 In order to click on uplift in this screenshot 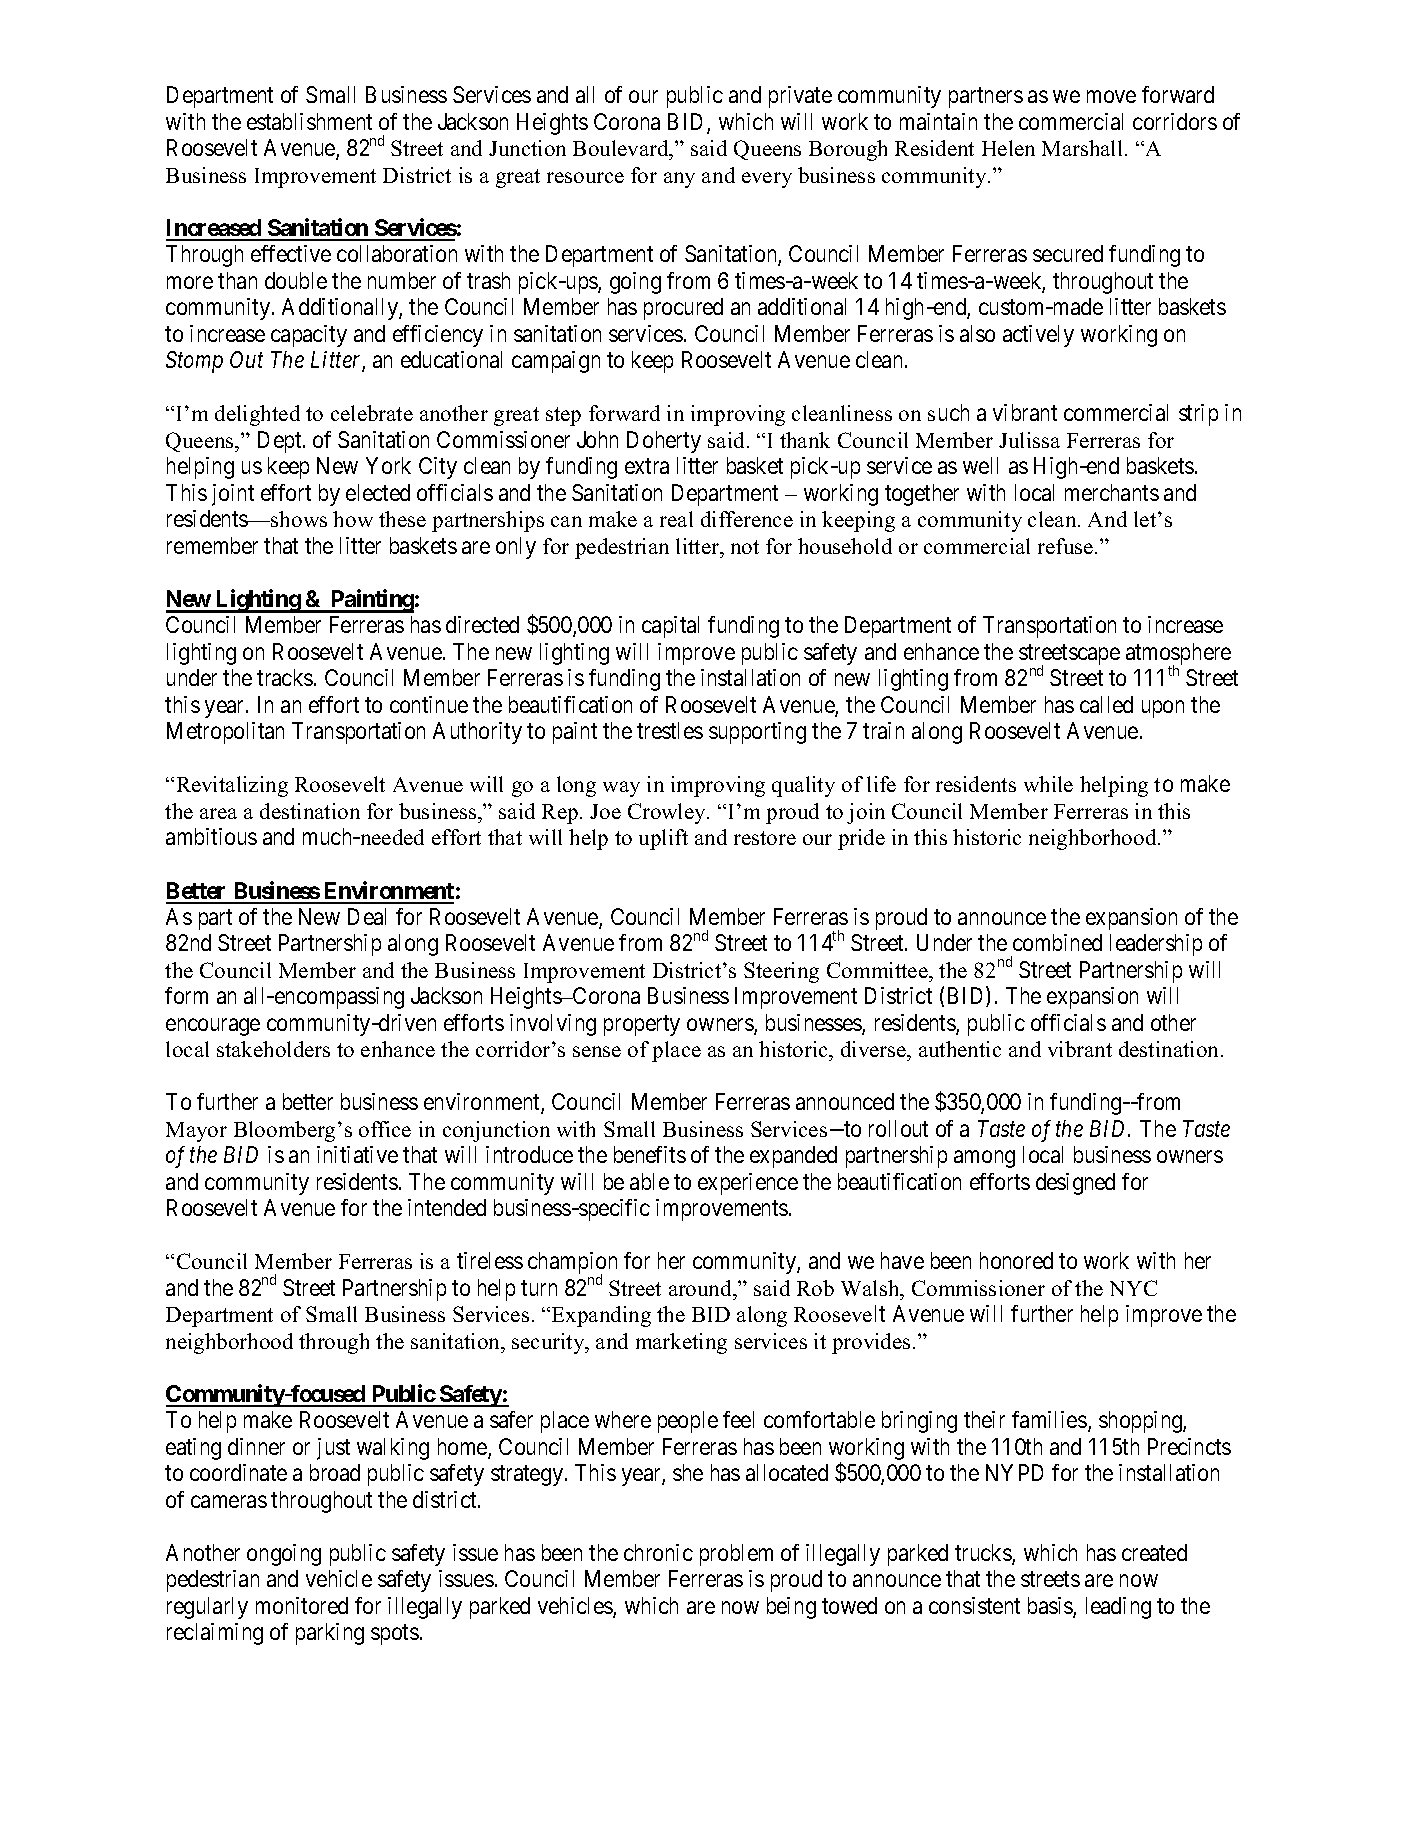, I will do `click(663, 839)`.
